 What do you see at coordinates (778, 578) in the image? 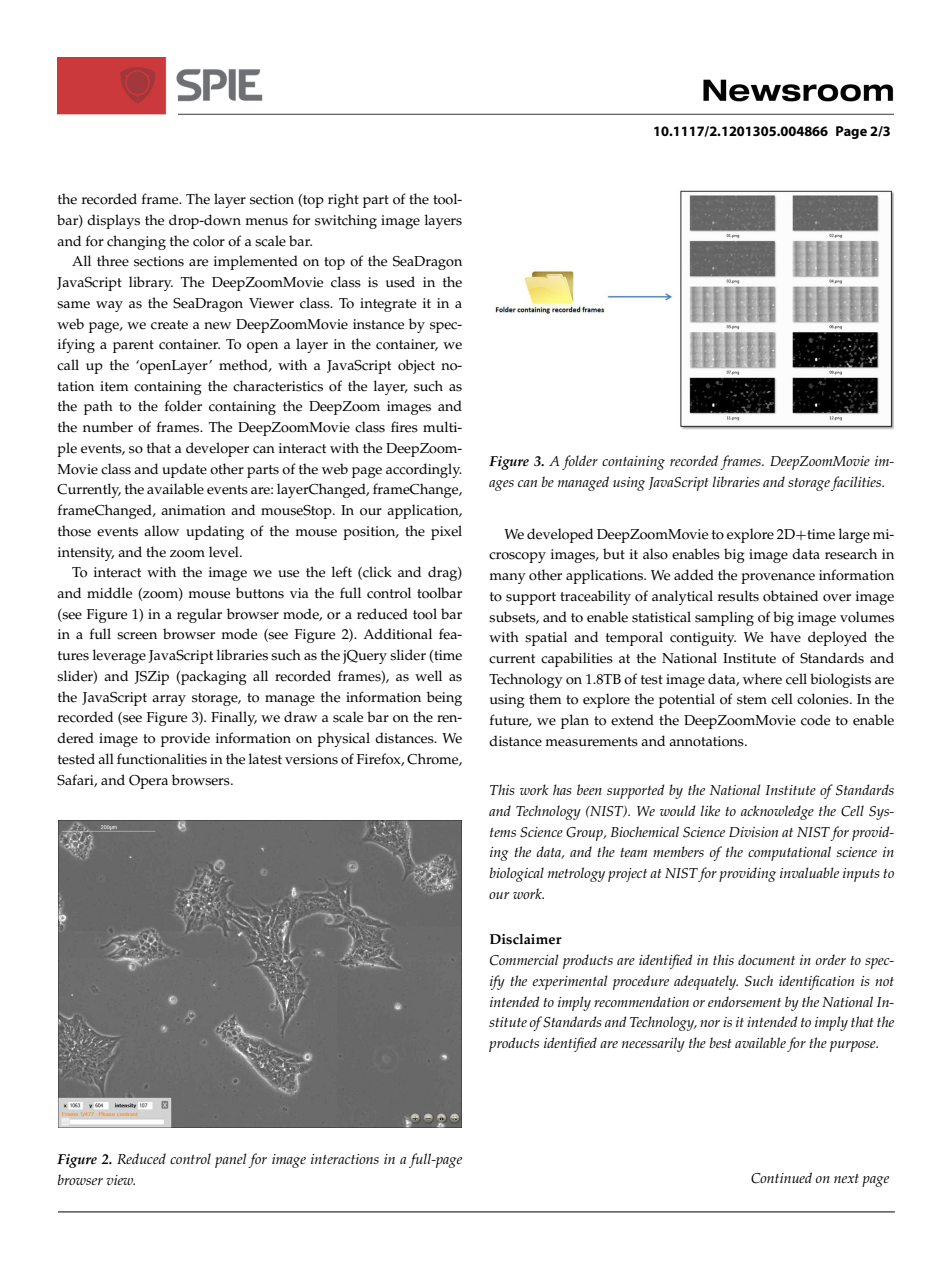
I see `provenance` at bounding box center [778, 578].
